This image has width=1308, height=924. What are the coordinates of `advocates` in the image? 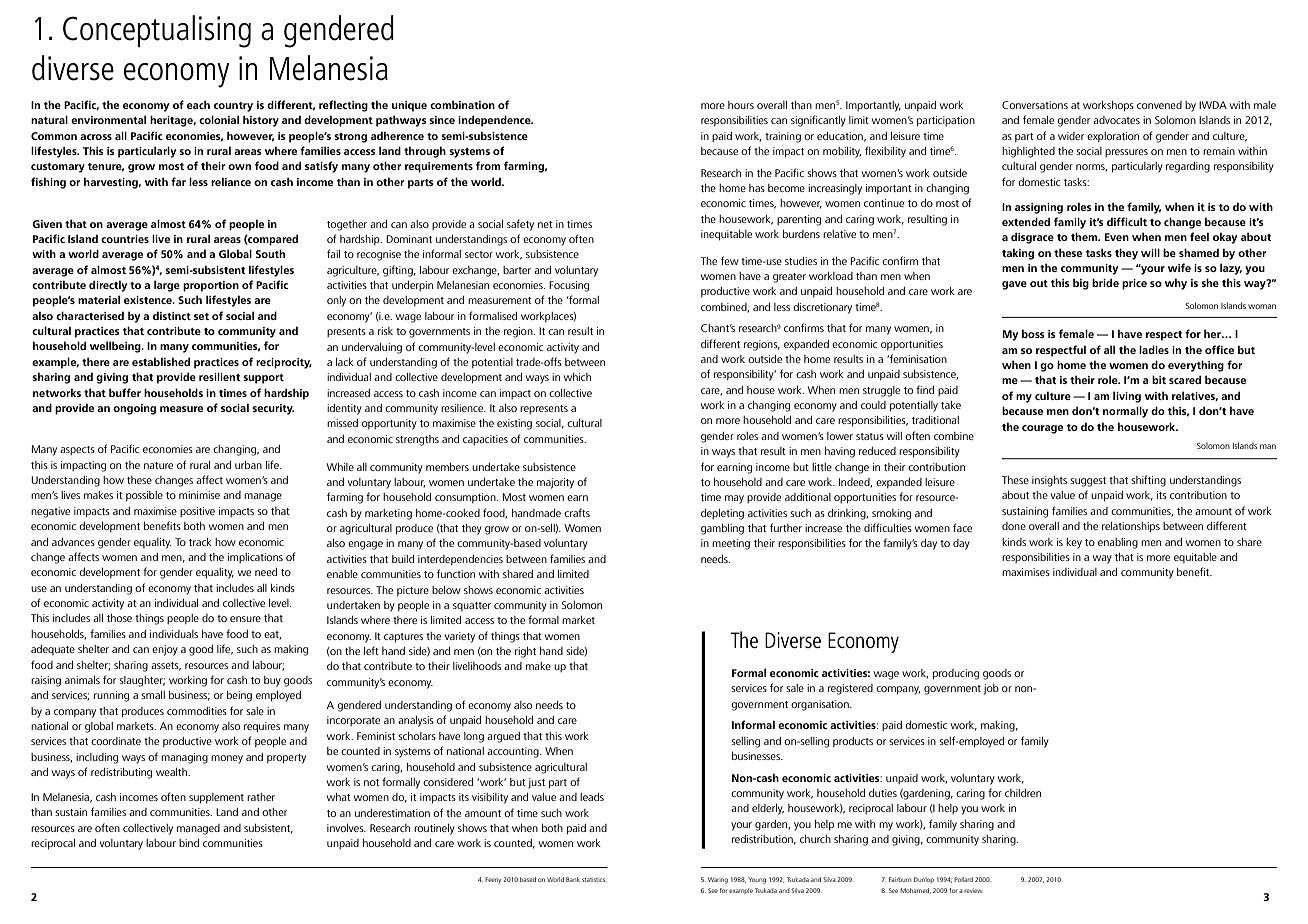 It's located at (1116, 120).
